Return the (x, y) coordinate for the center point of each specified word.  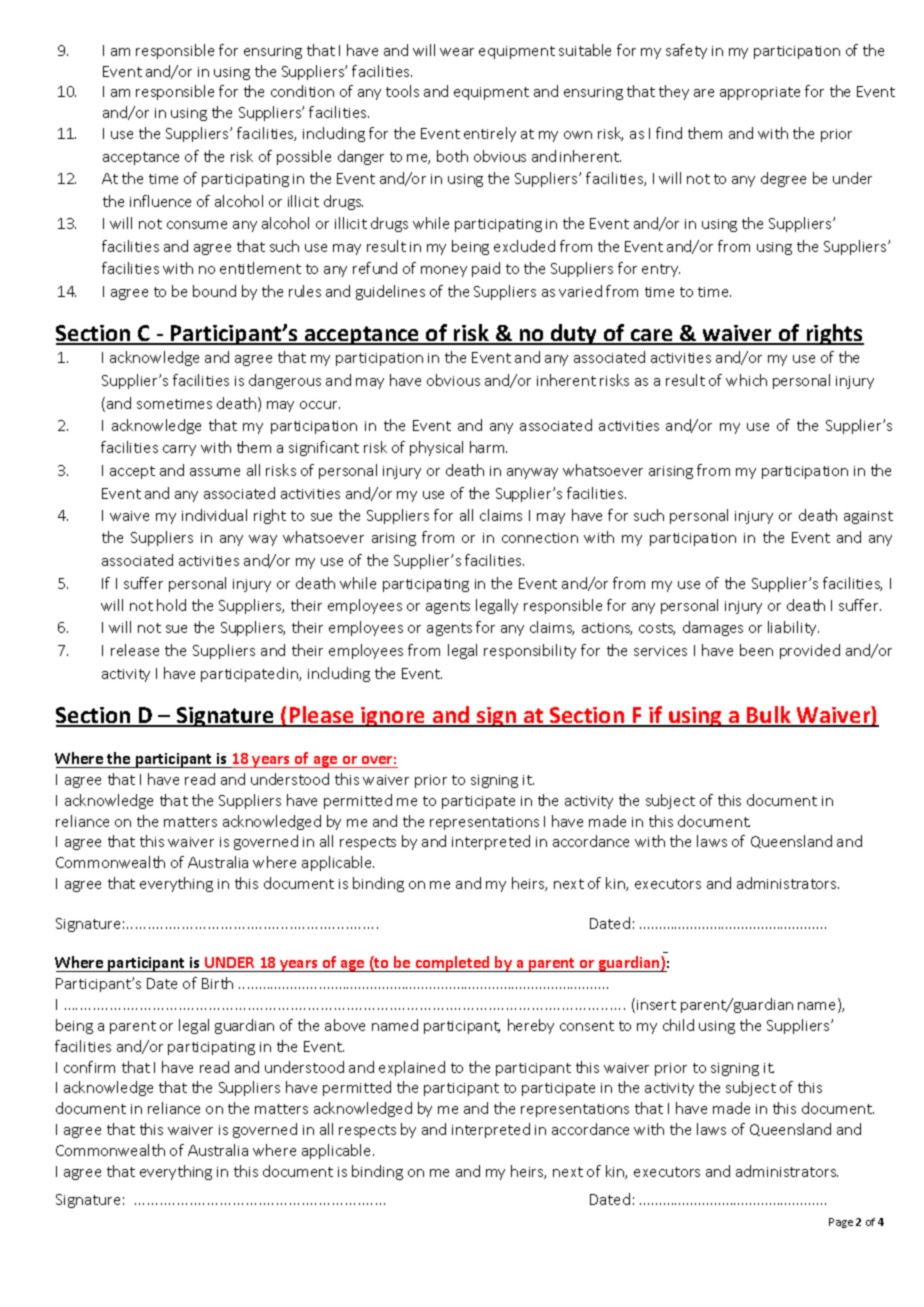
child (678, 1025)
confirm (89, 1067)
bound (214, 291)
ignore (393, 717)
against (868, 517)
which (746, 380)
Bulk (769, 716)
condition (302, 91)
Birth (217, 983)
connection (540, 538)
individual (214, 515)
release (135, 650)
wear (457, 52)
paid (486, 269)
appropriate (760, 93)
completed (452, 964)
